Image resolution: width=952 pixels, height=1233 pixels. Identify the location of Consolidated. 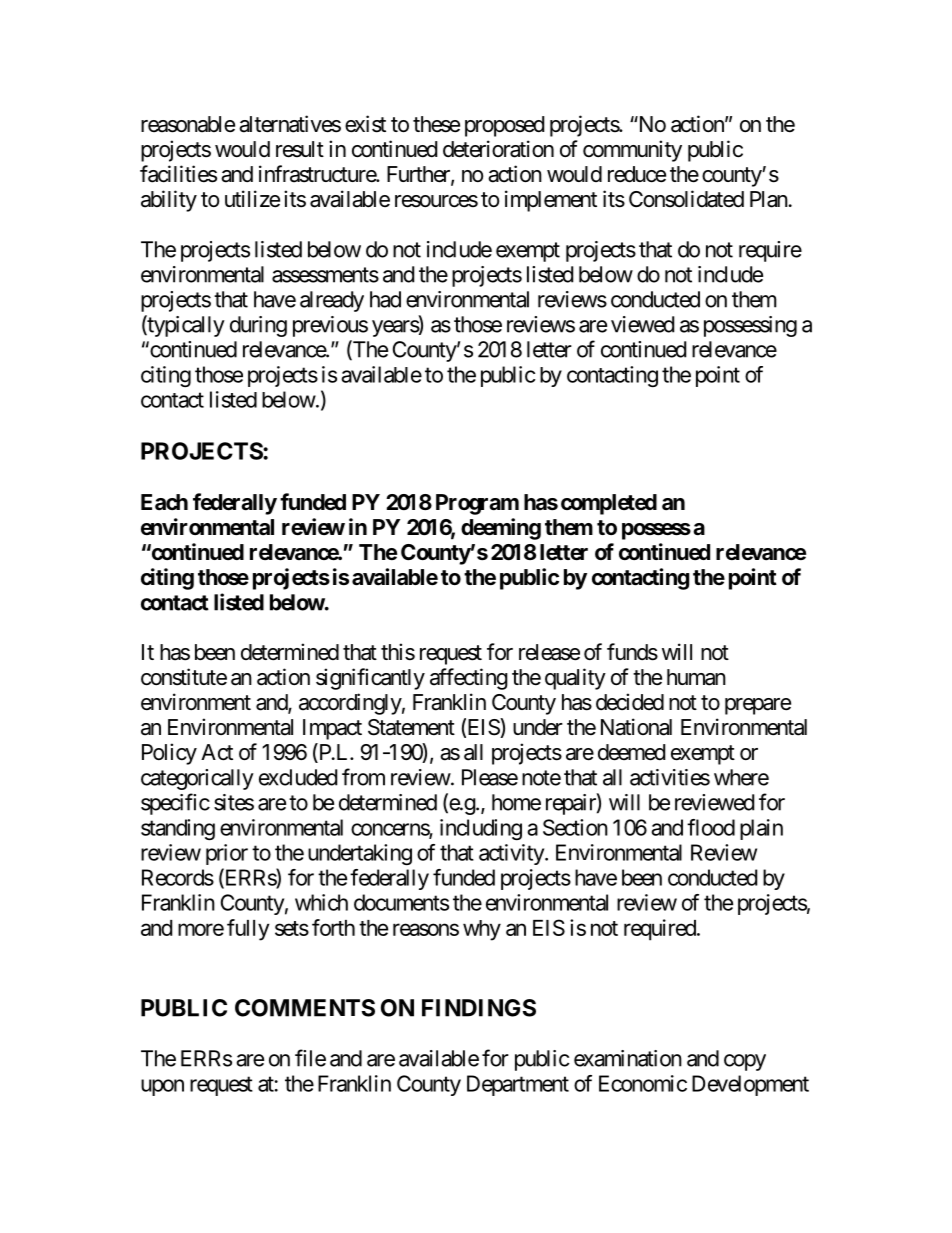
(686, 199).
